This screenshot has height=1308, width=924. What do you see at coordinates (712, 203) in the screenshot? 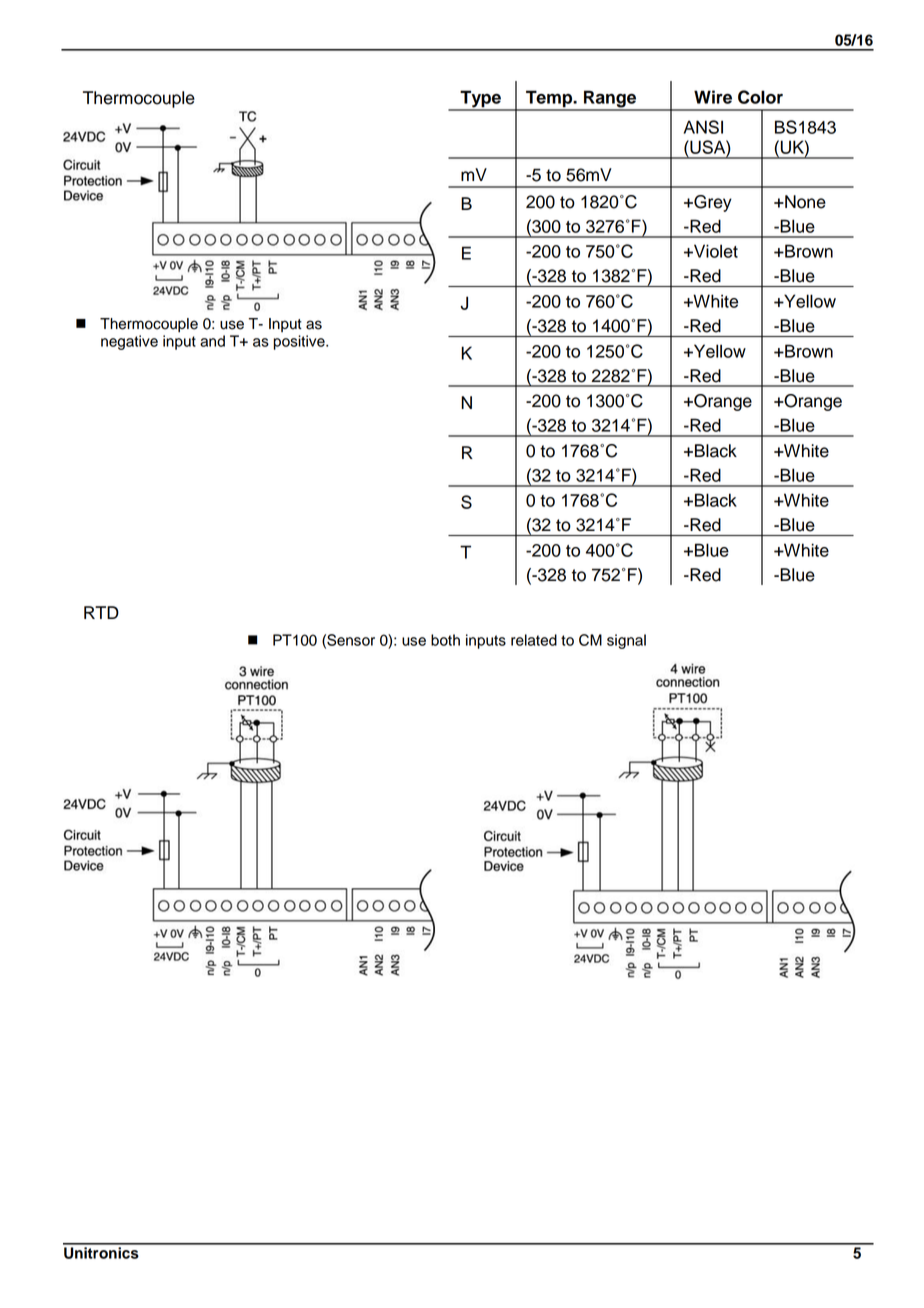
I see `Grey` at bounding box center [712, 203].
